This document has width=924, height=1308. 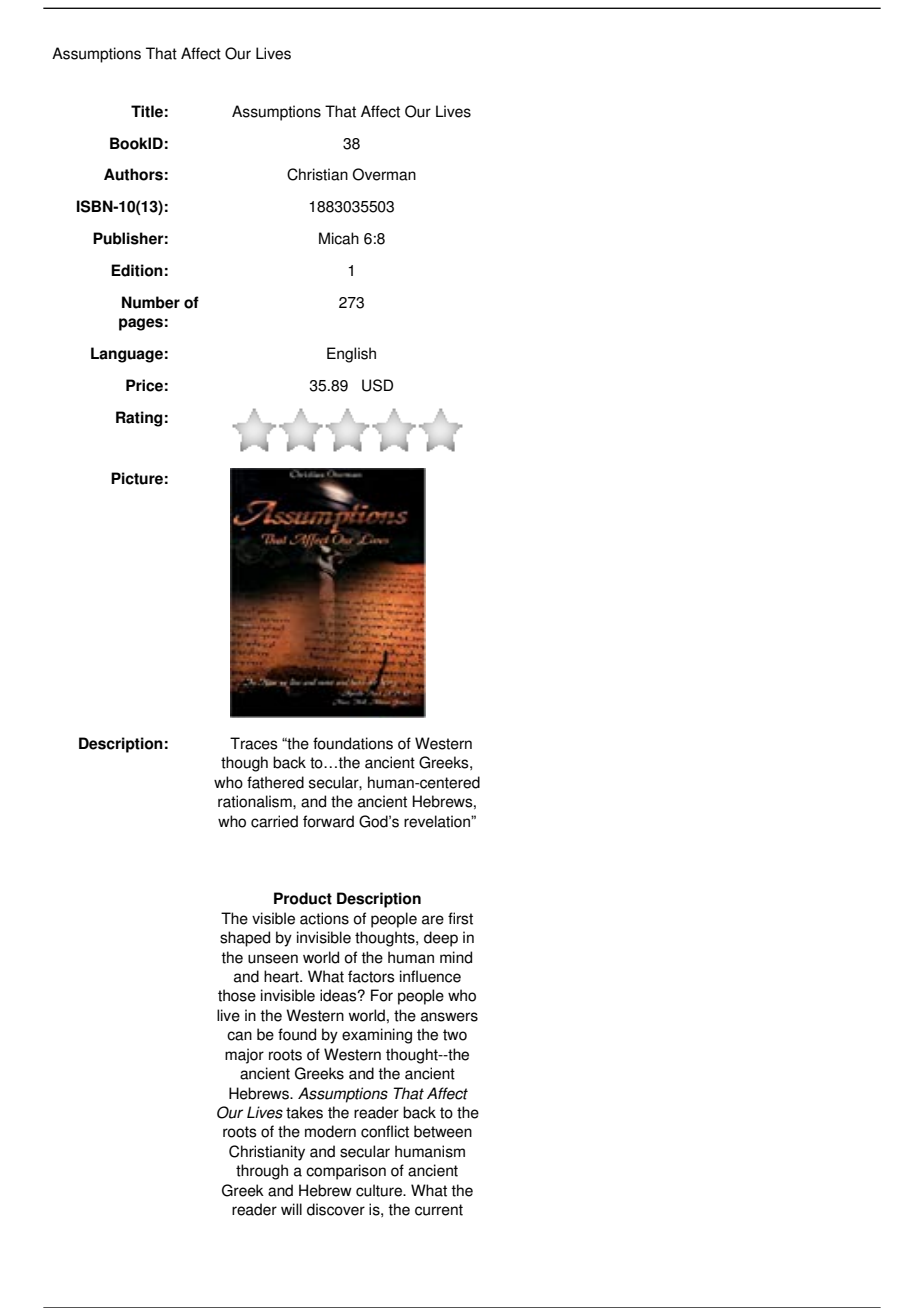 What do you see at coordinates (274, 821) in the document?
I see `carried` at bounding box center [274, 821].
